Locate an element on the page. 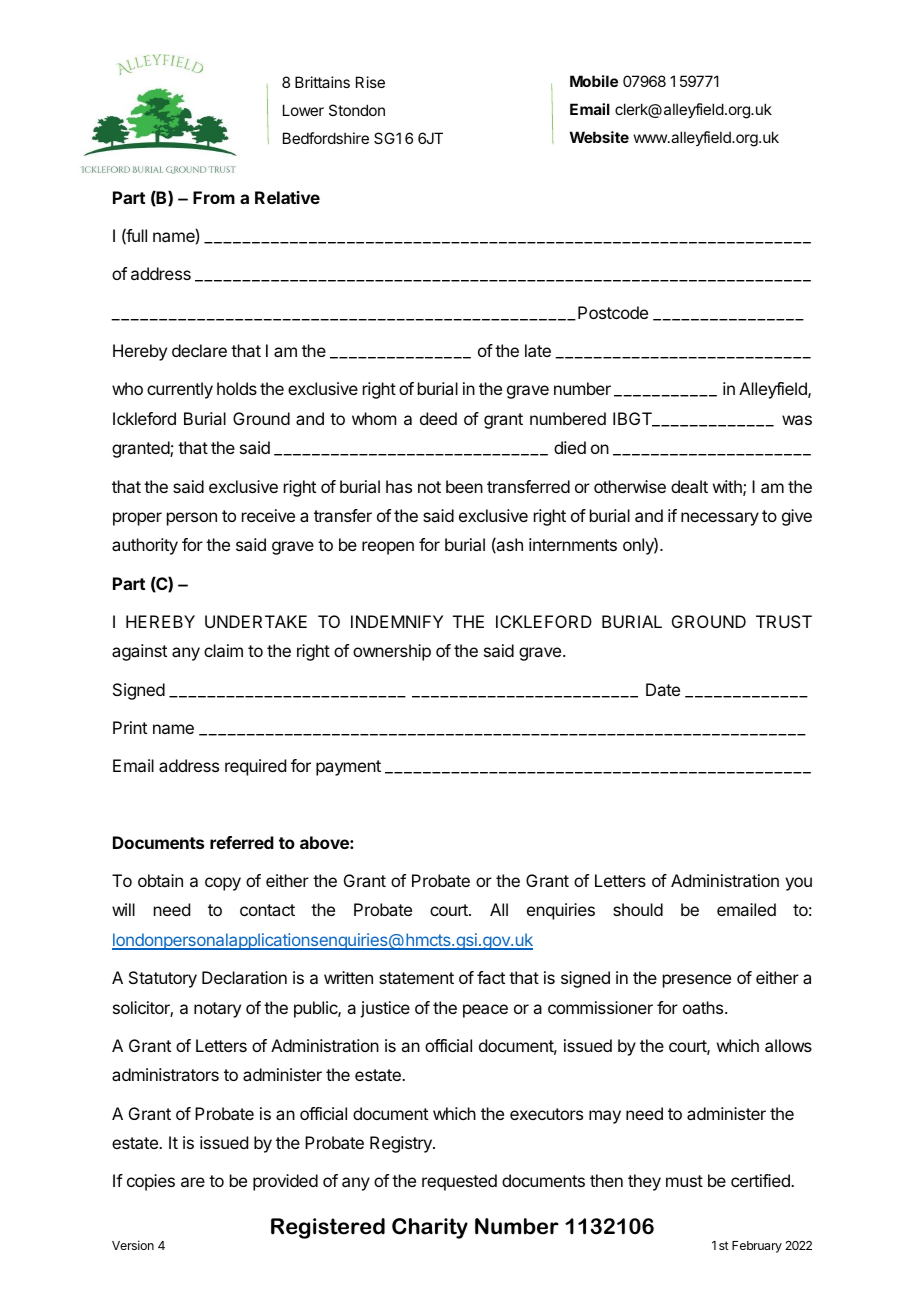 The width and height of the image is (924, 1308). fact is located at coordinates (491, 977).
